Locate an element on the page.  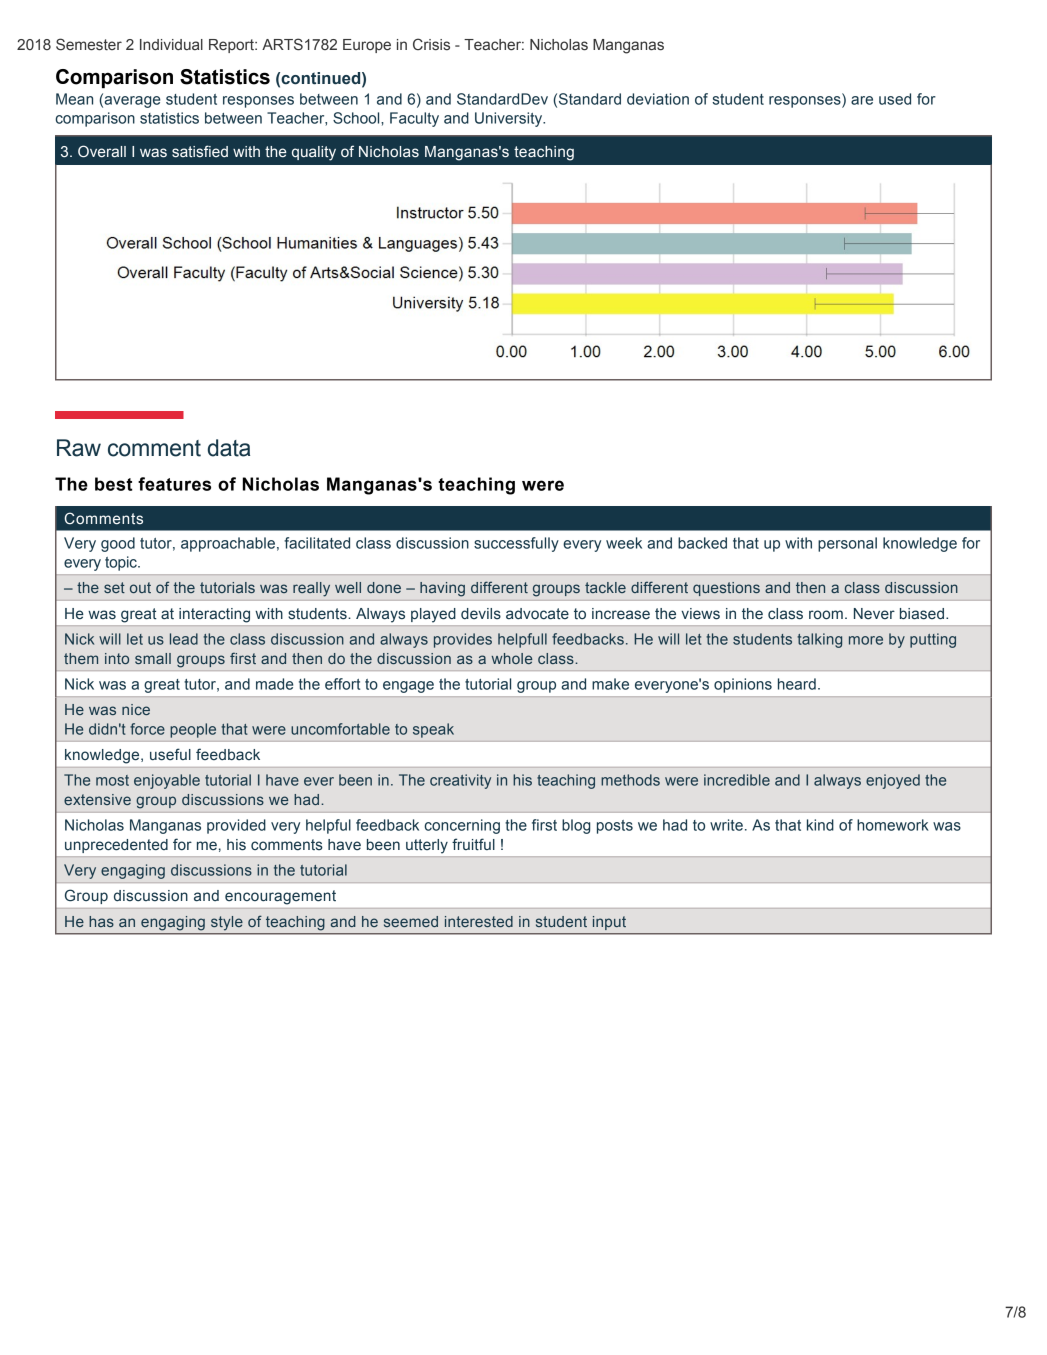
devils is located at coordinates (481, 614).
